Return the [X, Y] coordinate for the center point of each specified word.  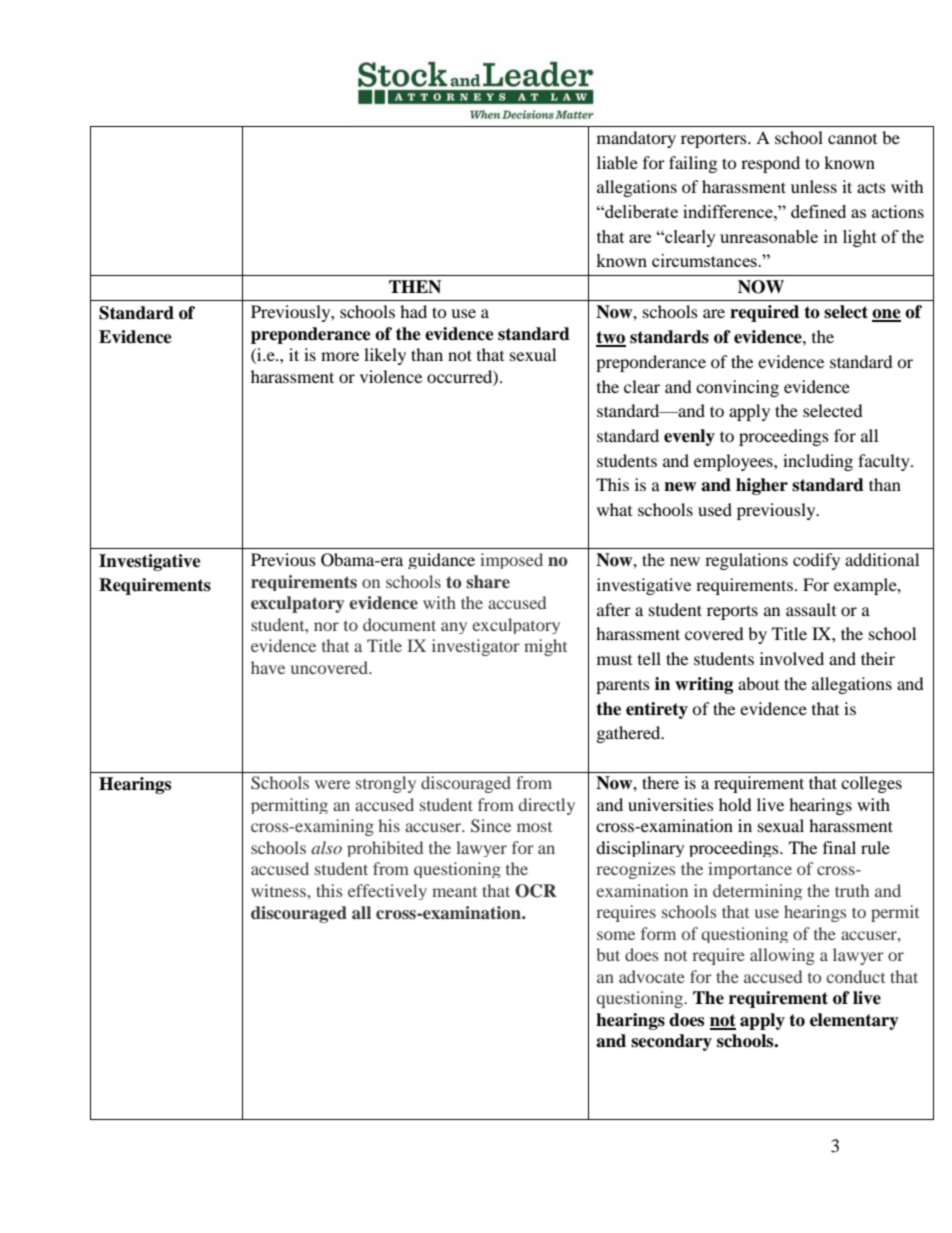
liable [617, 162]
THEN [415, 287]
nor [326, 626]
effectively [387, 892]
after [614, 609]
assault [811, 609]
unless [814, 186]
